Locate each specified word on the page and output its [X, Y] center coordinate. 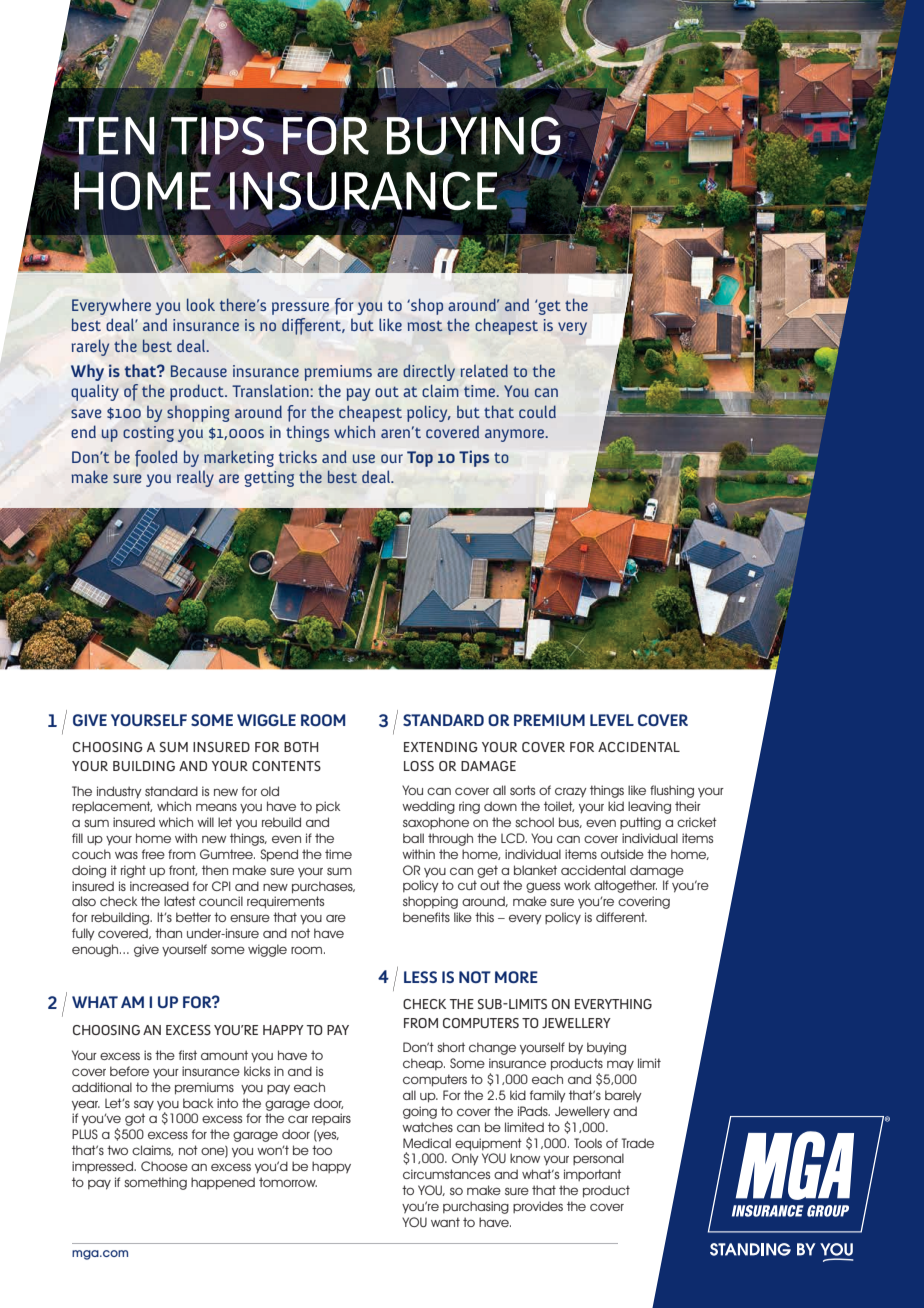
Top [420, 459]
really [195, 478]
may [620, 1066]
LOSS [419, 766]
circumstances [446, 1174]
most [425, 326]
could [537, 411]
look [201, 304]
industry [119, 792]
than [168, 933]
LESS [420, 977]
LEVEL [612, 720]
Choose [164, 1166]
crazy [571, 792]
